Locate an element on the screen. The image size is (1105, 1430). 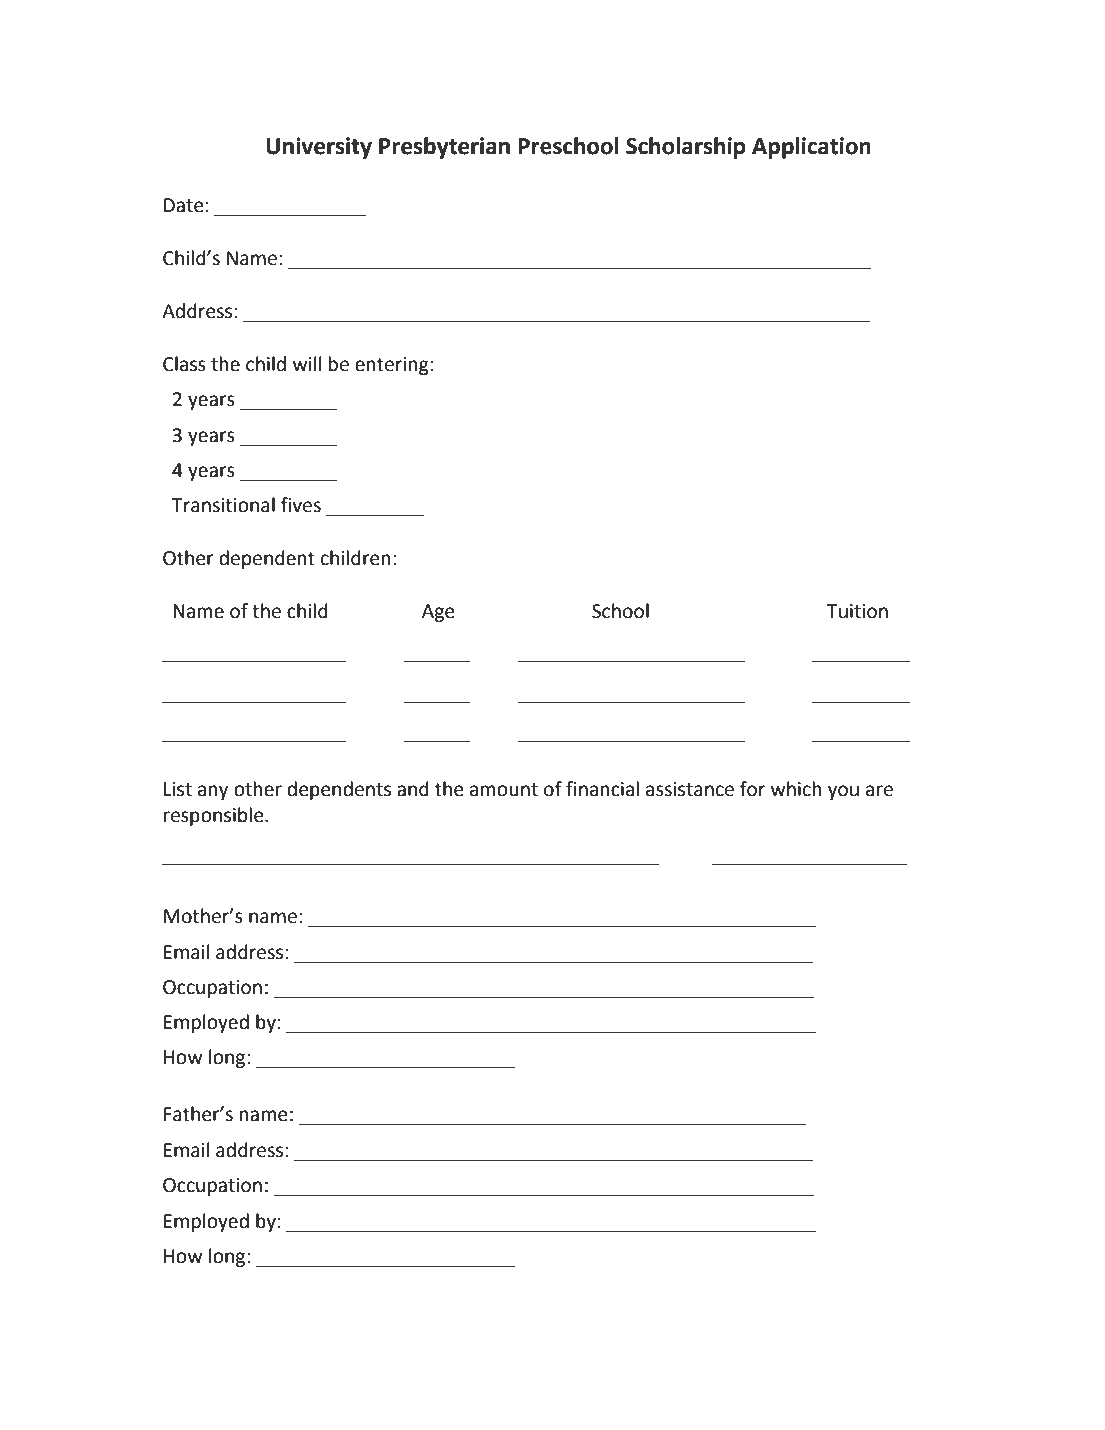
fives is located at coordinates (301, 505).
